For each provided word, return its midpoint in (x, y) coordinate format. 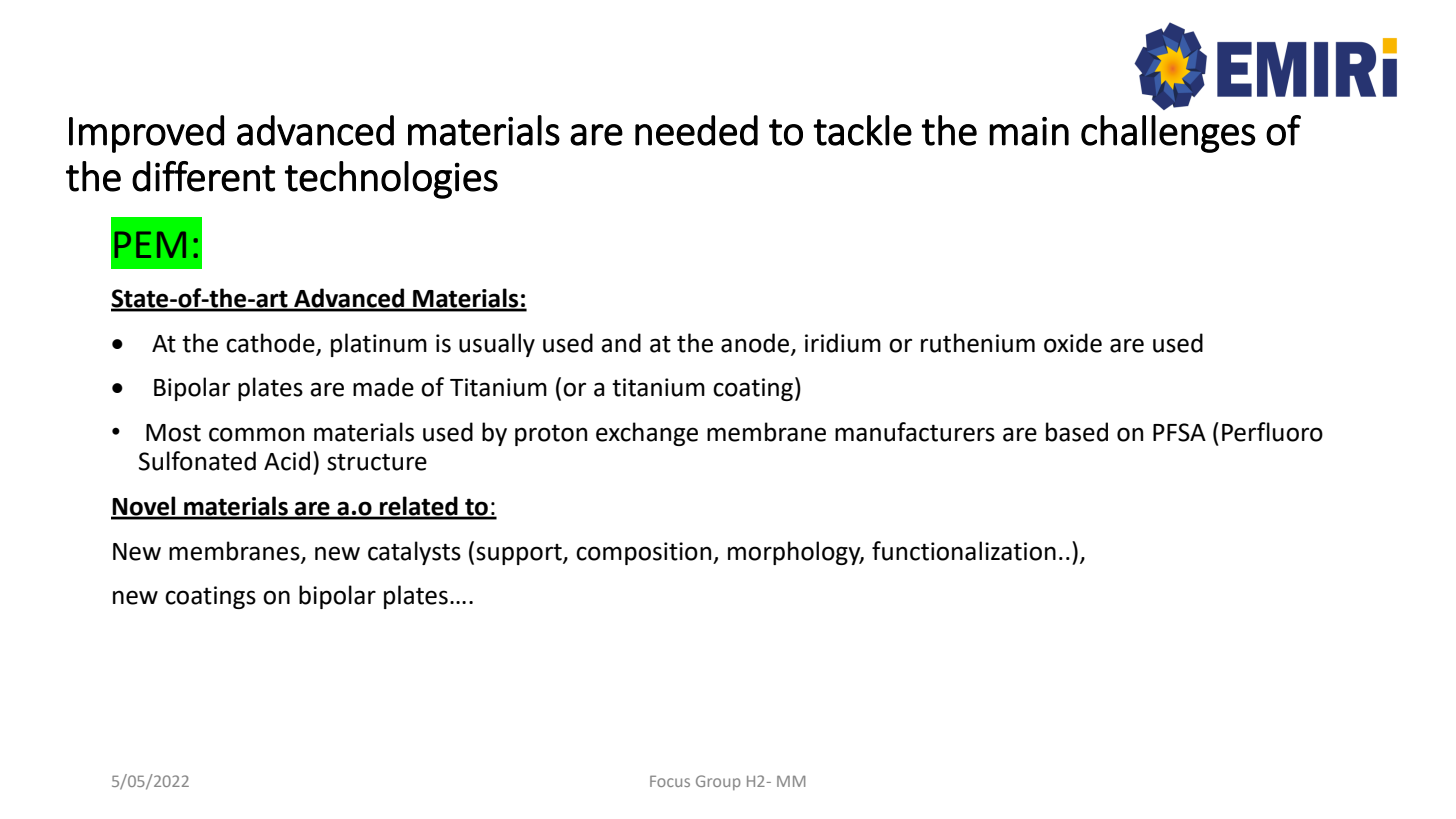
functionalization (964, 551)
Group (718, 782)
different (203, 176)
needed (696, 130)
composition (645, 553)
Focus (670, 781)
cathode (270, 343)
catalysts (414, 553)
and (621, 343)
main (1029, 131)
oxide (1073, 343)
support (520, 554)
